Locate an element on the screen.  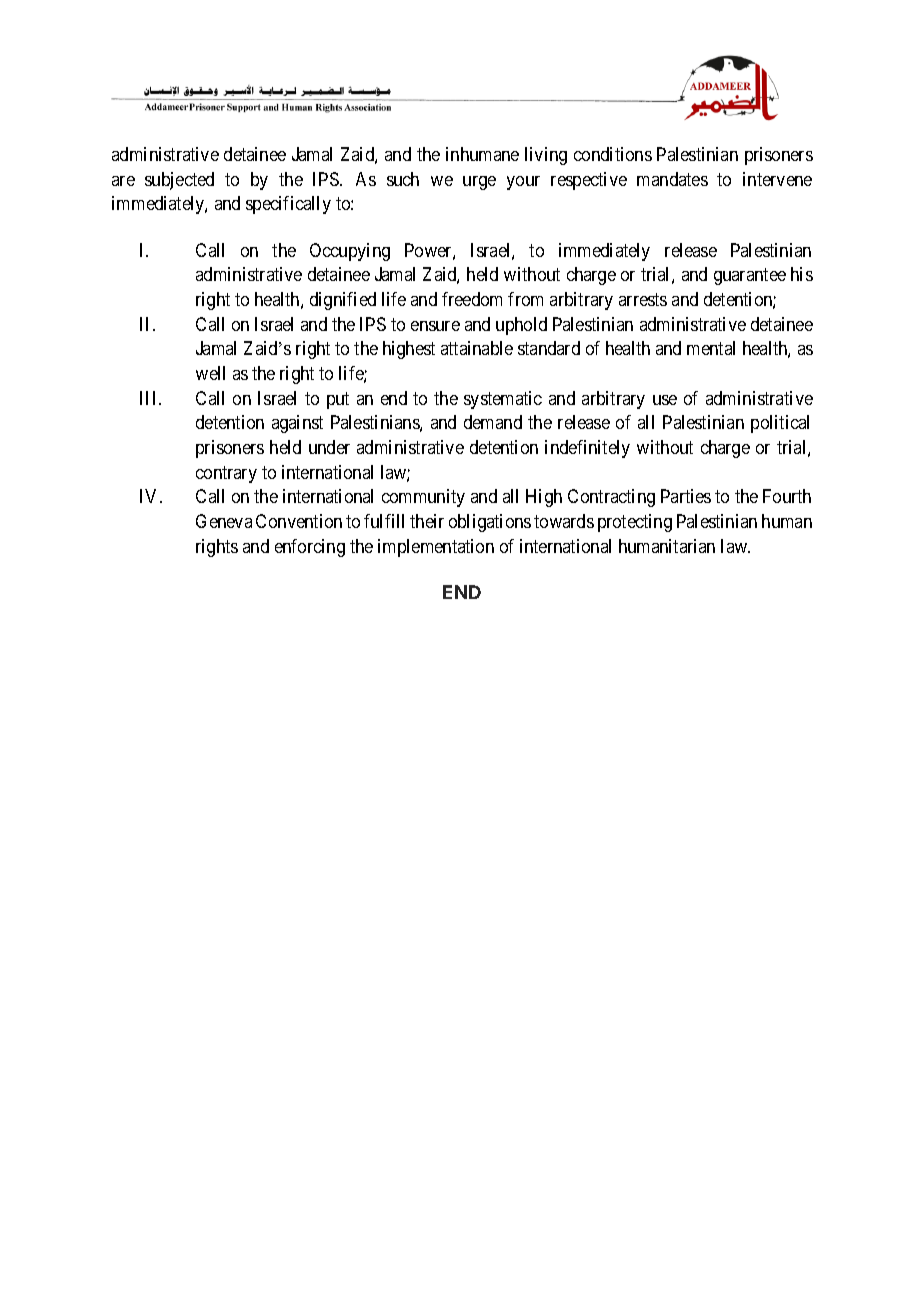
urge is located at coordinates (479, 183).
